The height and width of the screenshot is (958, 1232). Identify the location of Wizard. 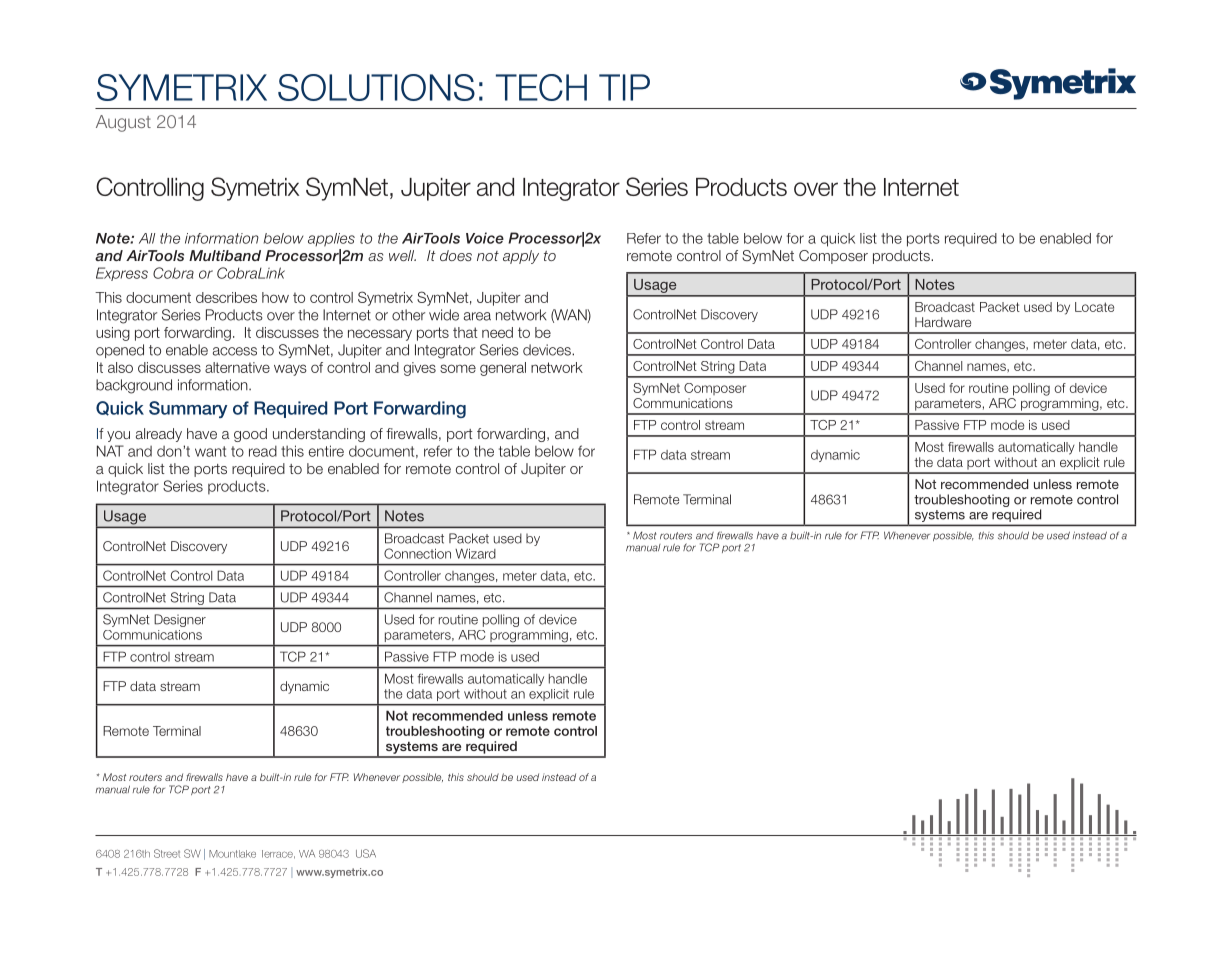
(475, 553).
